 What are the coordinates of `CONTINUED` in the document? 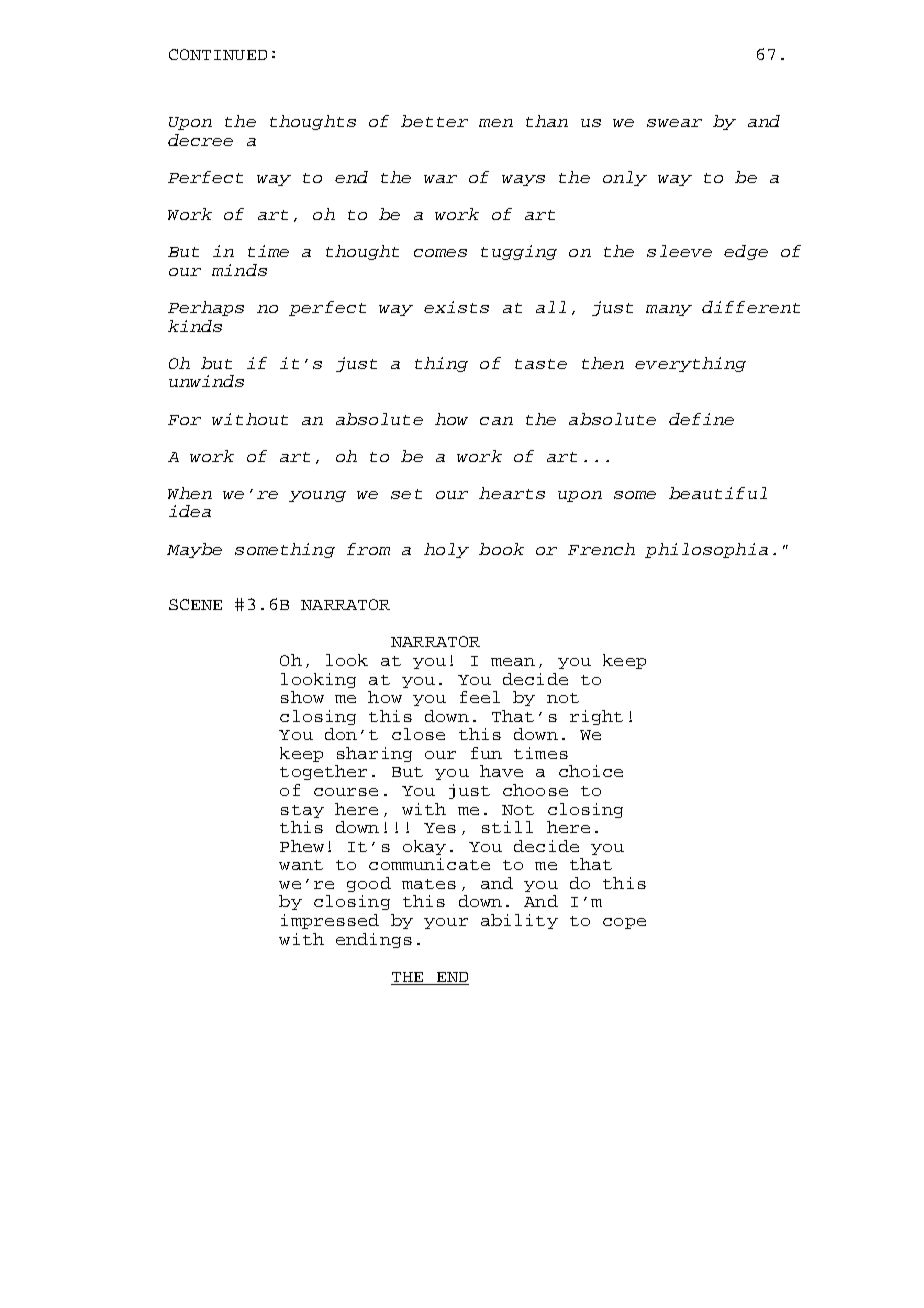 It's located at (218, 54).
